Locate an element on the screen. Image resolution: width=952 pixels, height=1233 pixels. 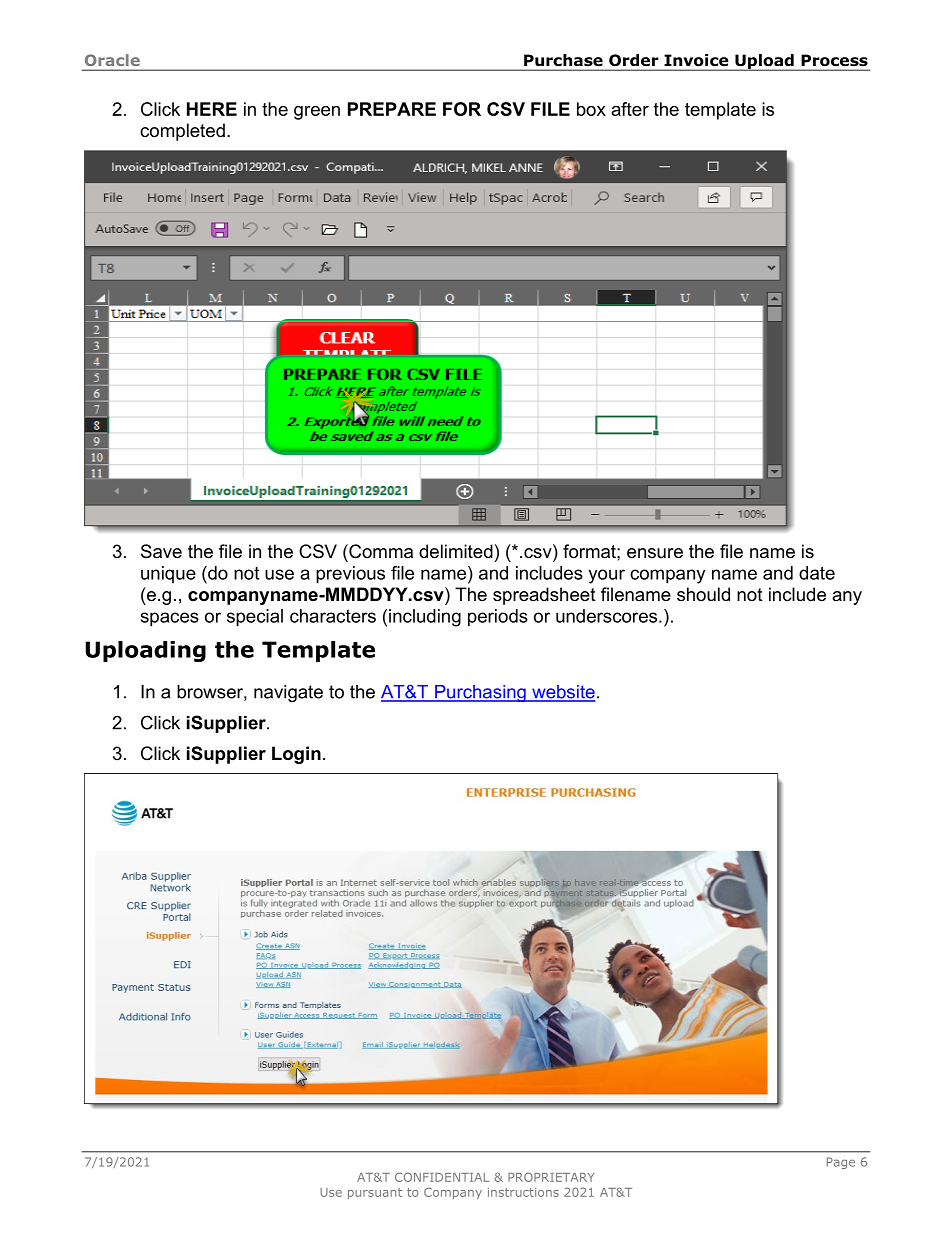
HERE is located at coordinates (212, 109).
